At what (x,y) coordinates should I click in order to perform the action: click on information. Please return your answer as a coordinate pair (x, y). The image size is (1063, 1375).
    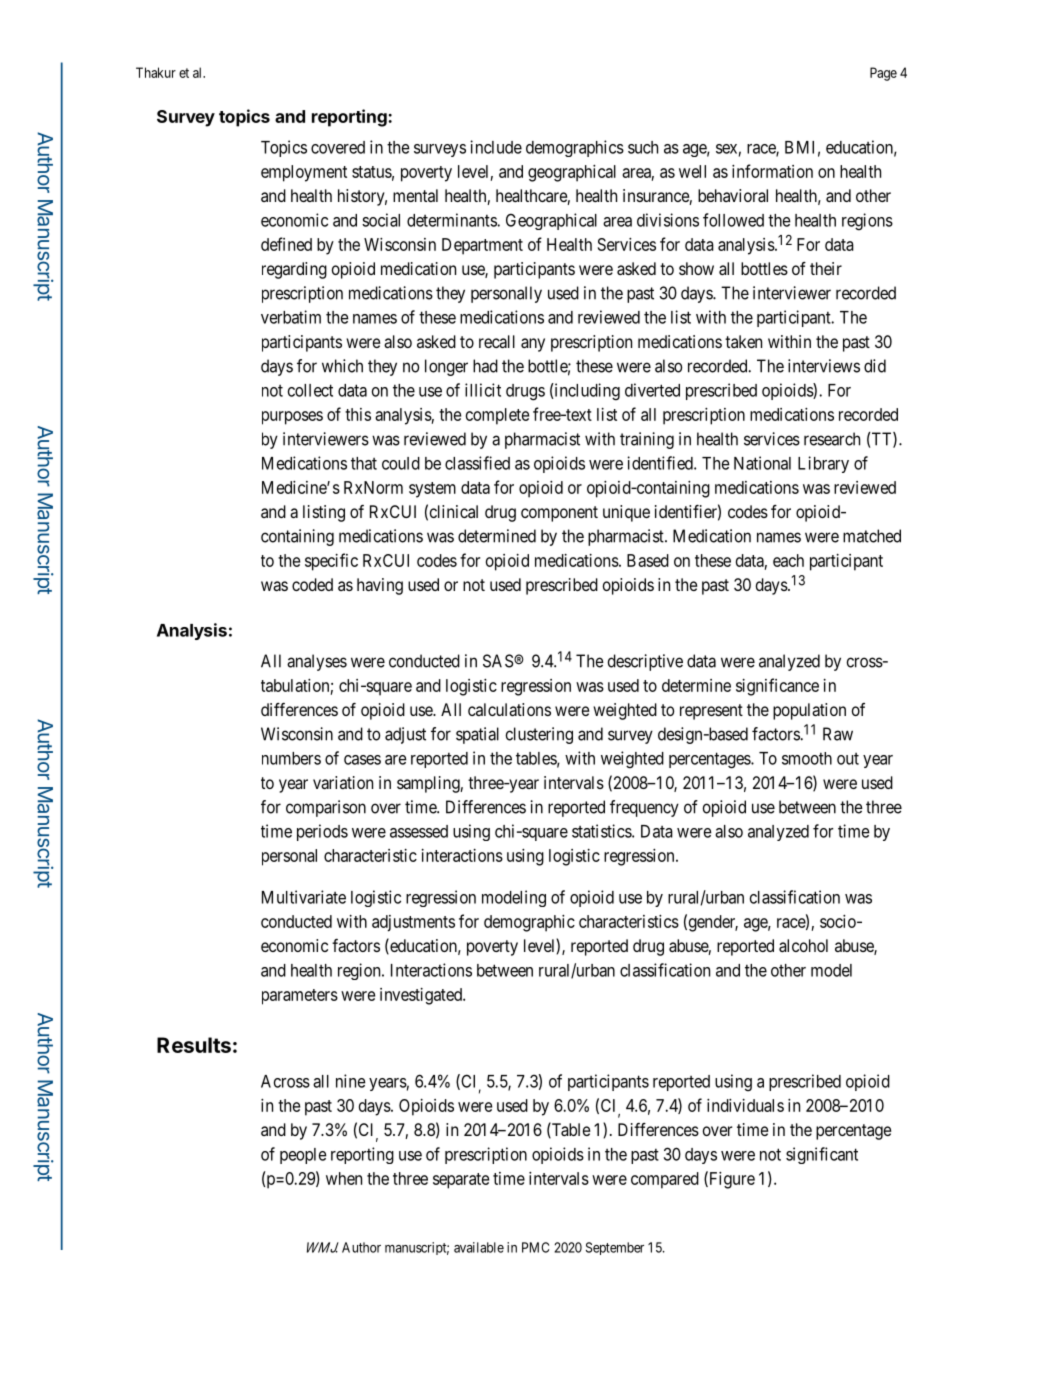
    Looking at the image, I should click on (772, 171).
